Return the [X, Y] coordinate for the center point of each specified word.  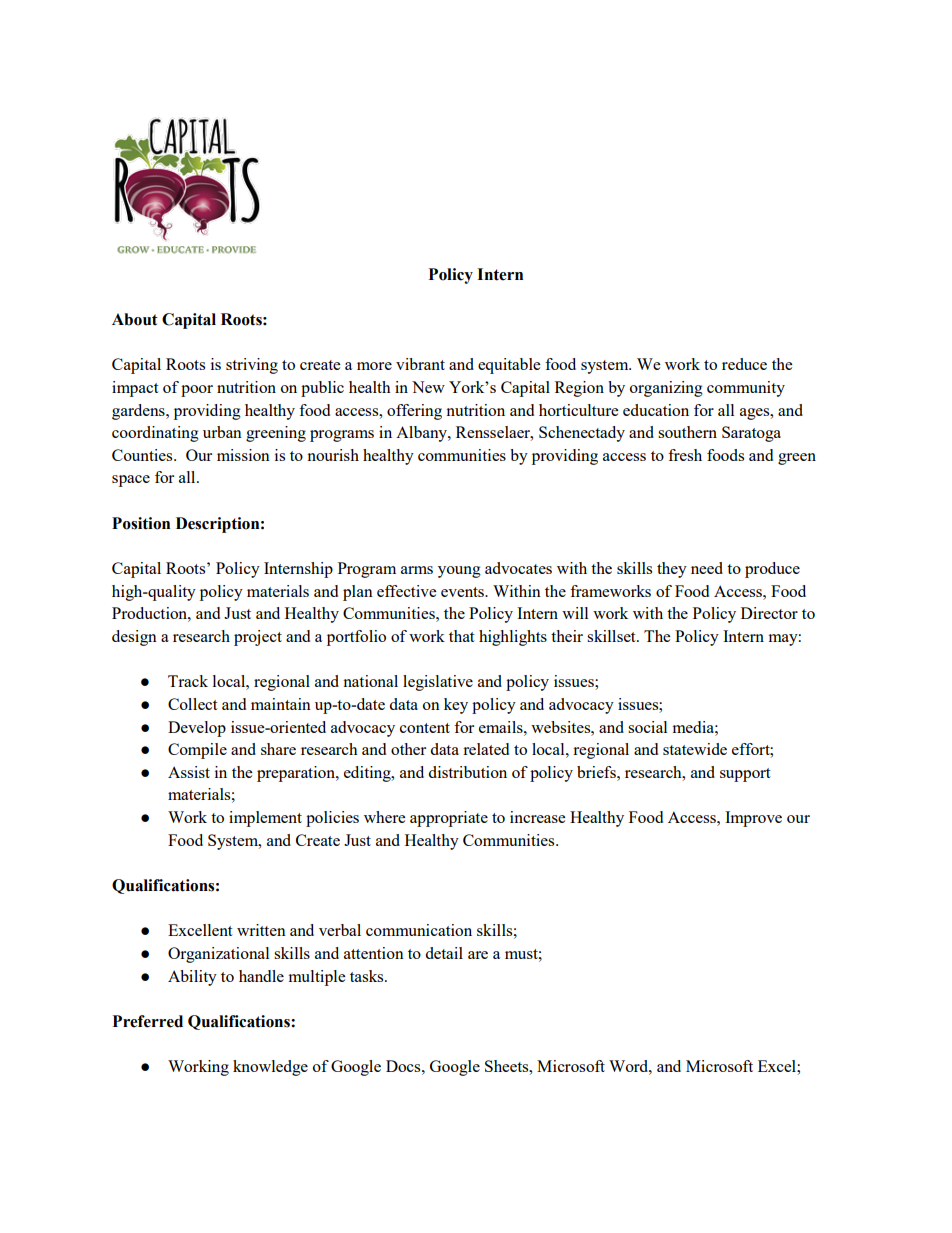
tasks [368, 976]
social [647, 727]
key [456, 706]
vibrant [420, 364]
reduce [744, 364]
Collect [192, 704]
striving [252, 366]
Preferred [148, 1021]
